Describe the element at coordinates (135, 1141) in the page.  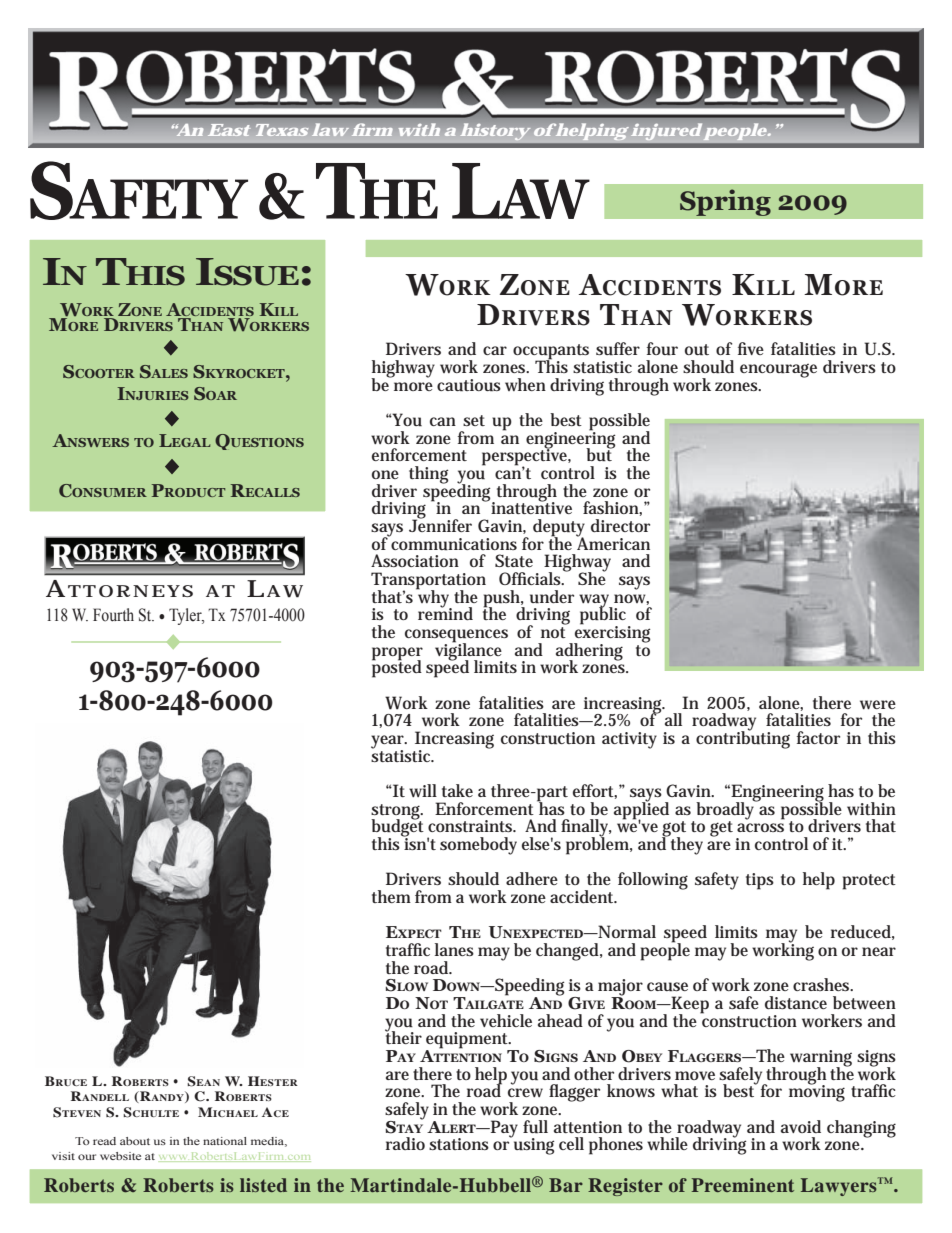
I see `about` at that location.
